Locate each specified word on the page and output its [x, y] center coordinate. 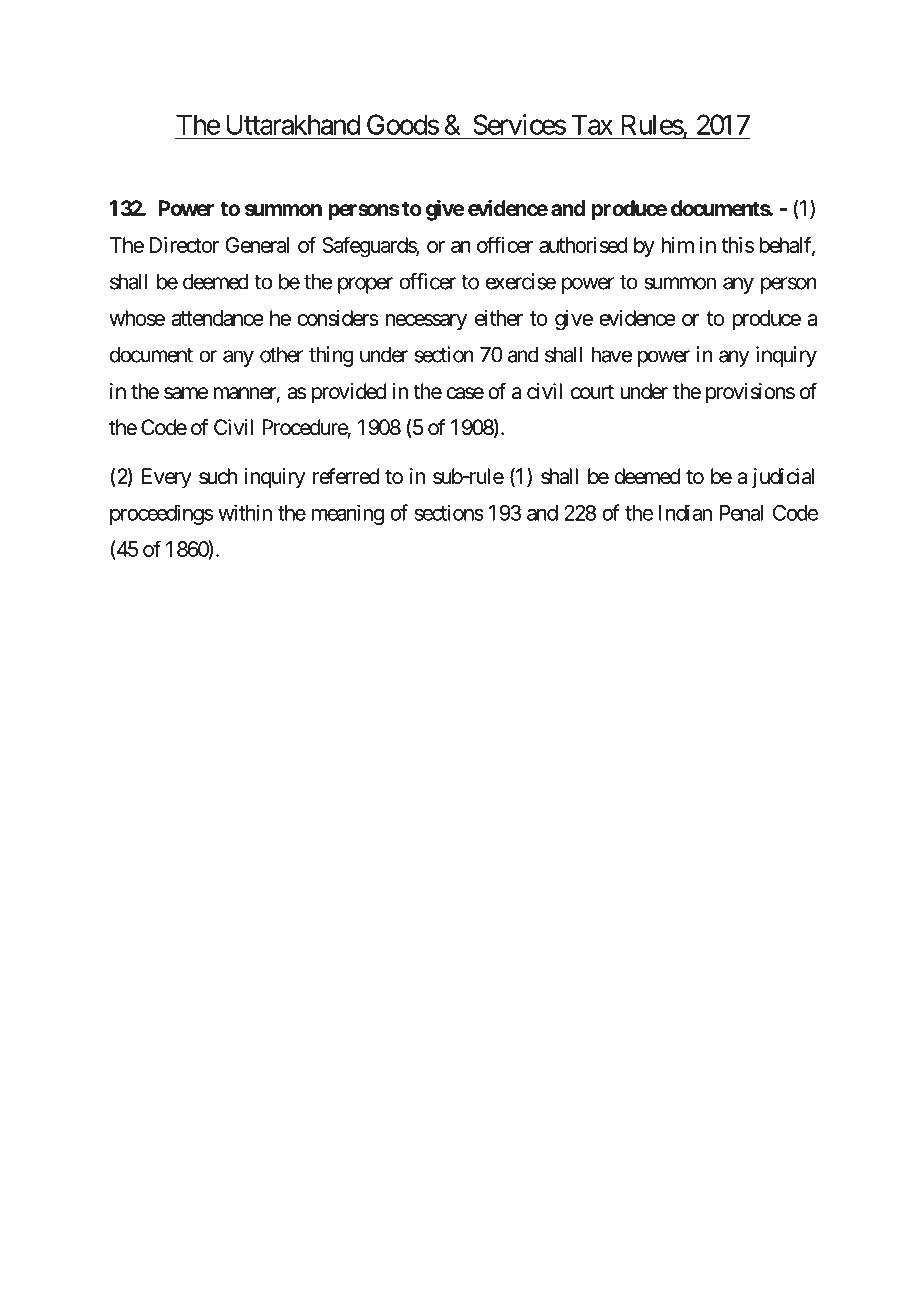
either [499, 318]
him [677, 245]
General [257, 245]
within [245, 512]
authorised [583, 245]
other [282, 355]
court [592, 392]
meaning [348, 514]
